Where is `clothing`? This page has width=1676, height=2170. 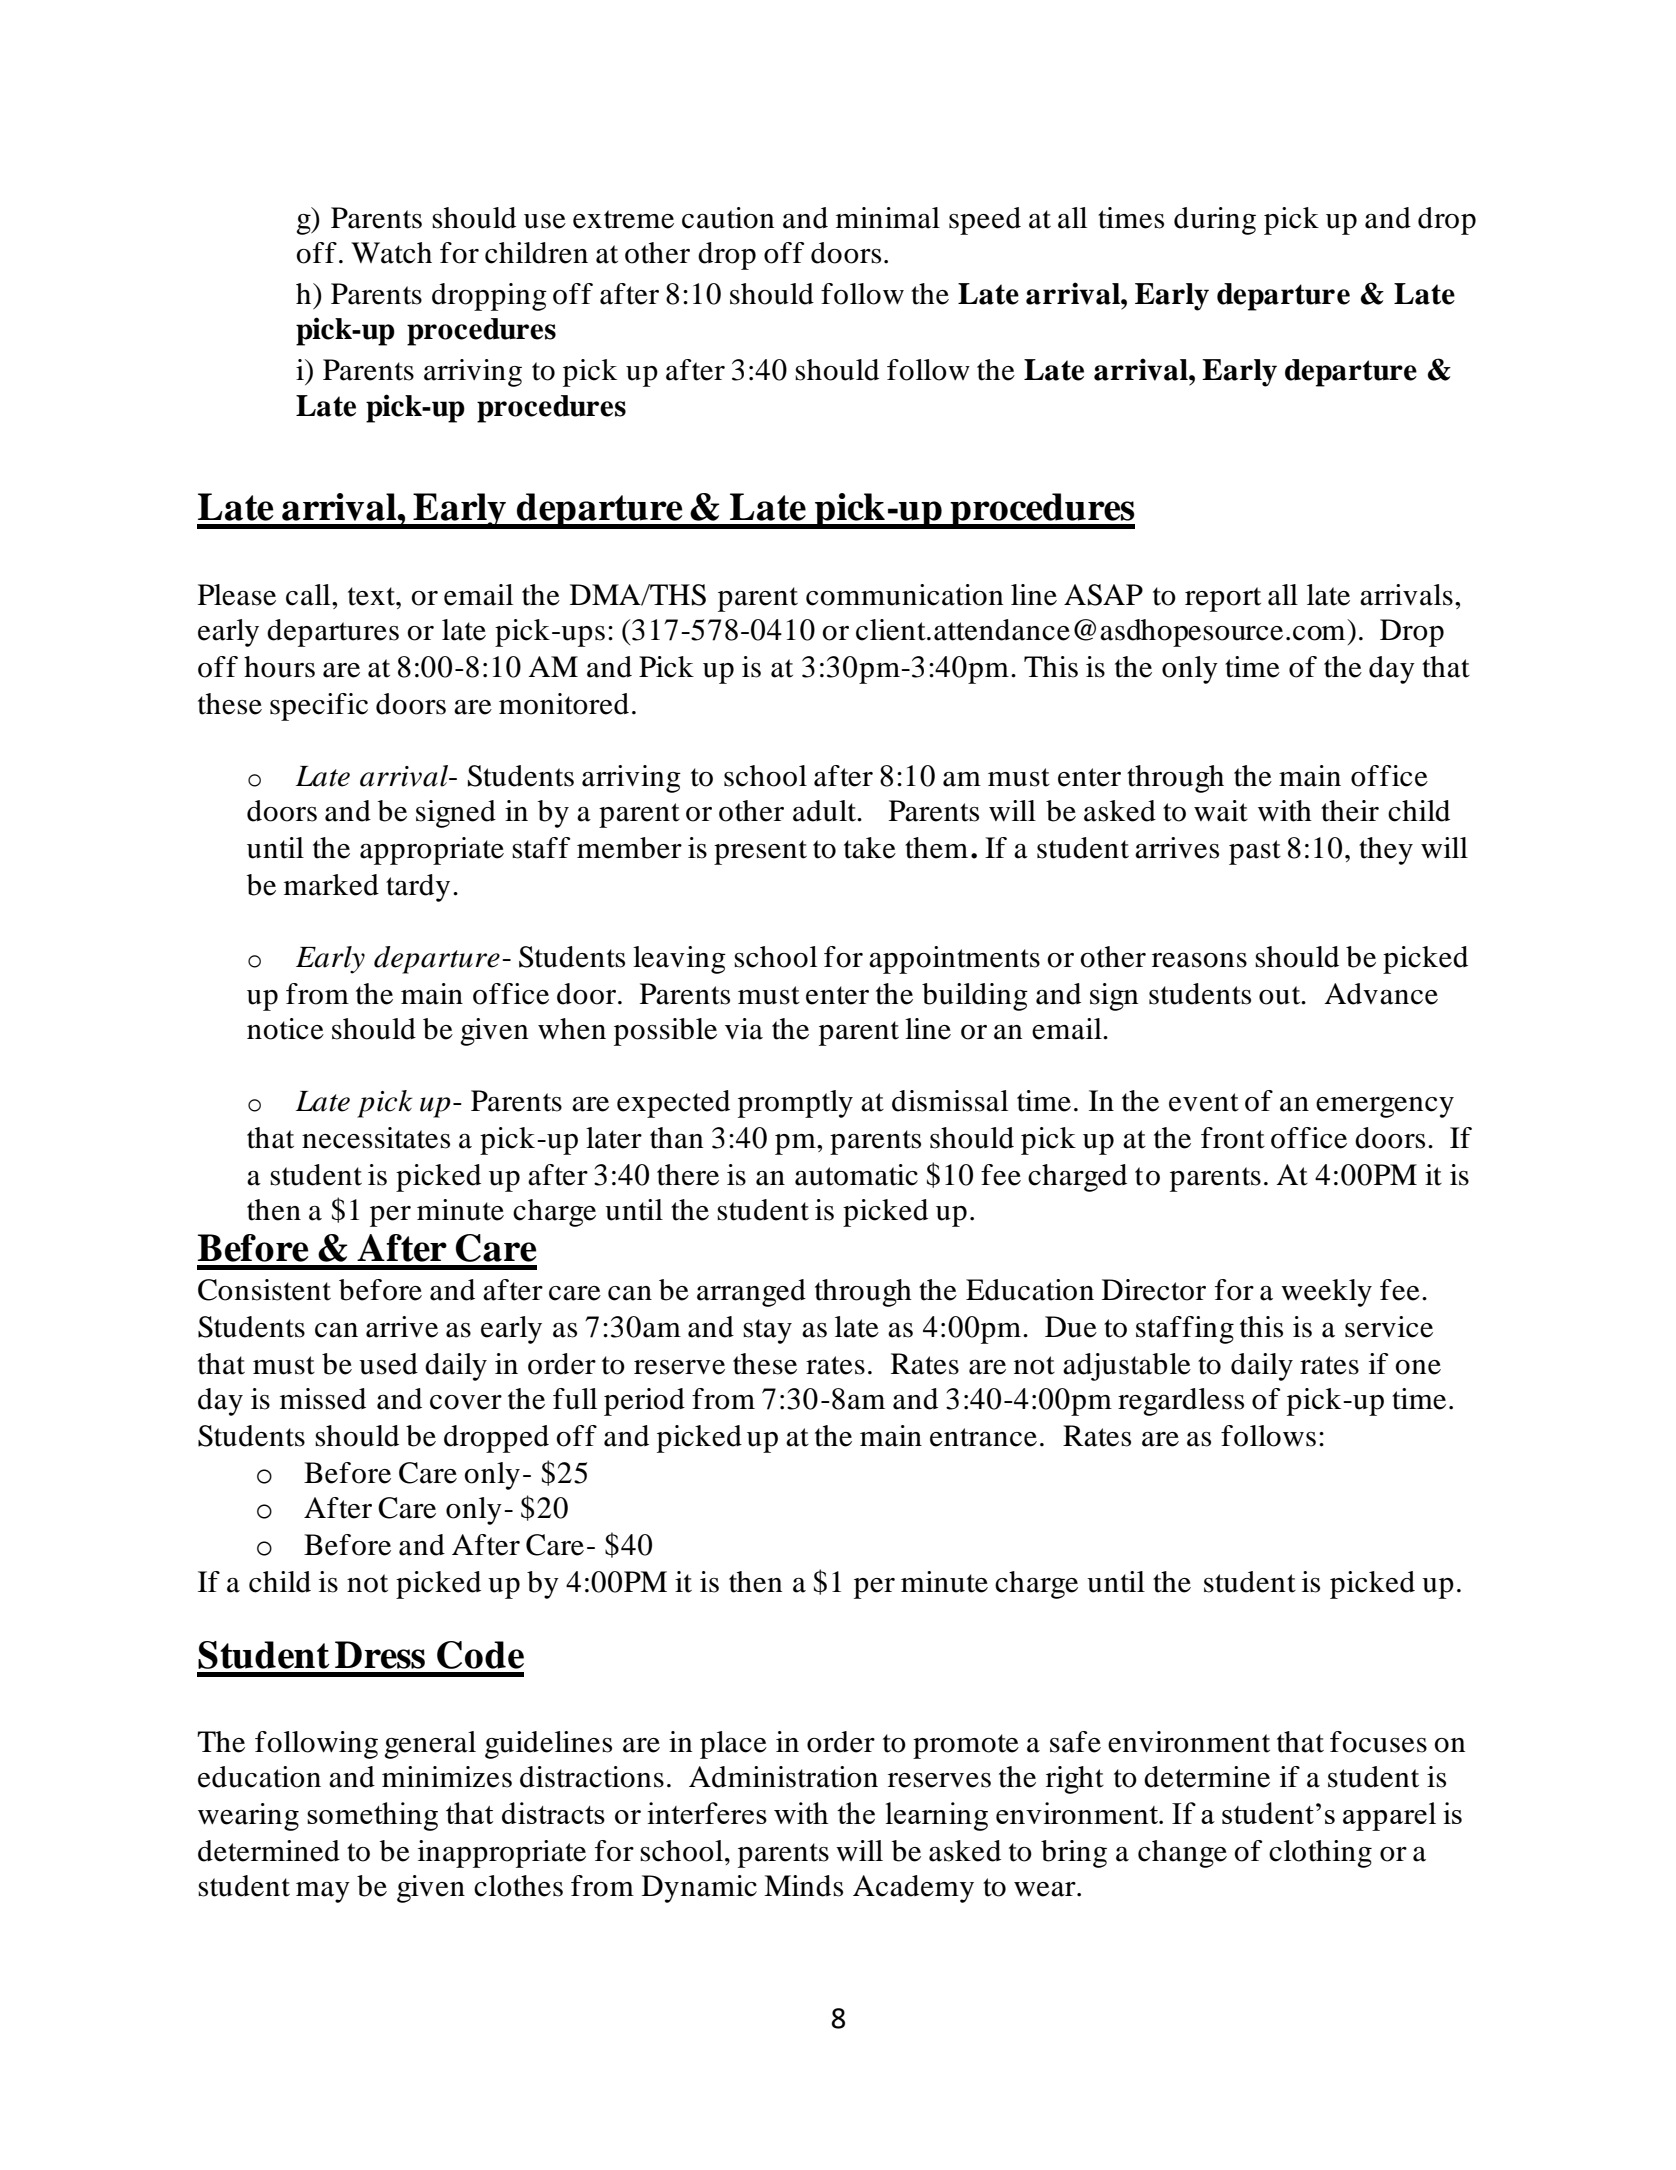 clothing is located at coordinates (1320, 1854).
